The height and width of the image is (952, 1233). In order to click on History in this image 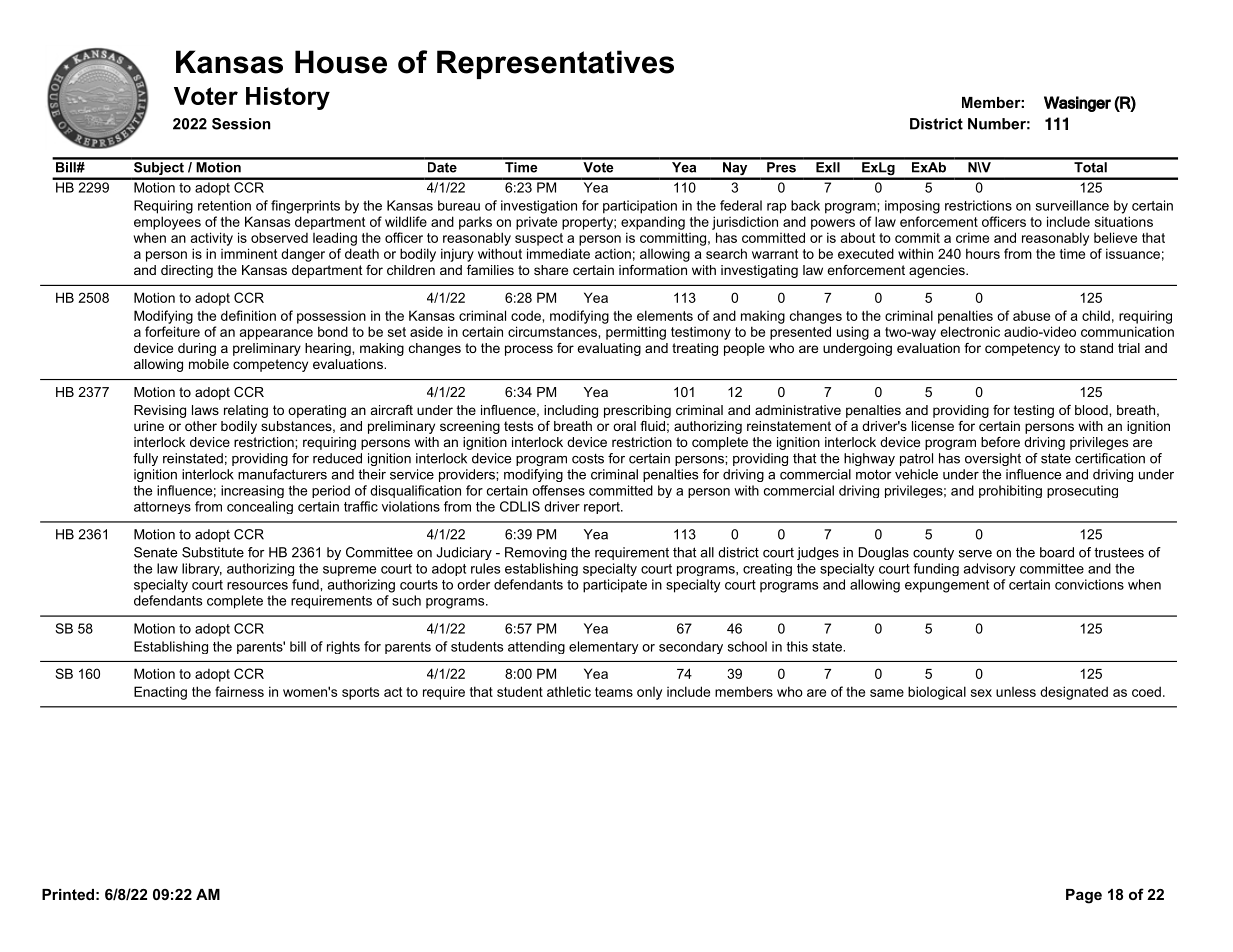, I will do `click(288, 98)`.
